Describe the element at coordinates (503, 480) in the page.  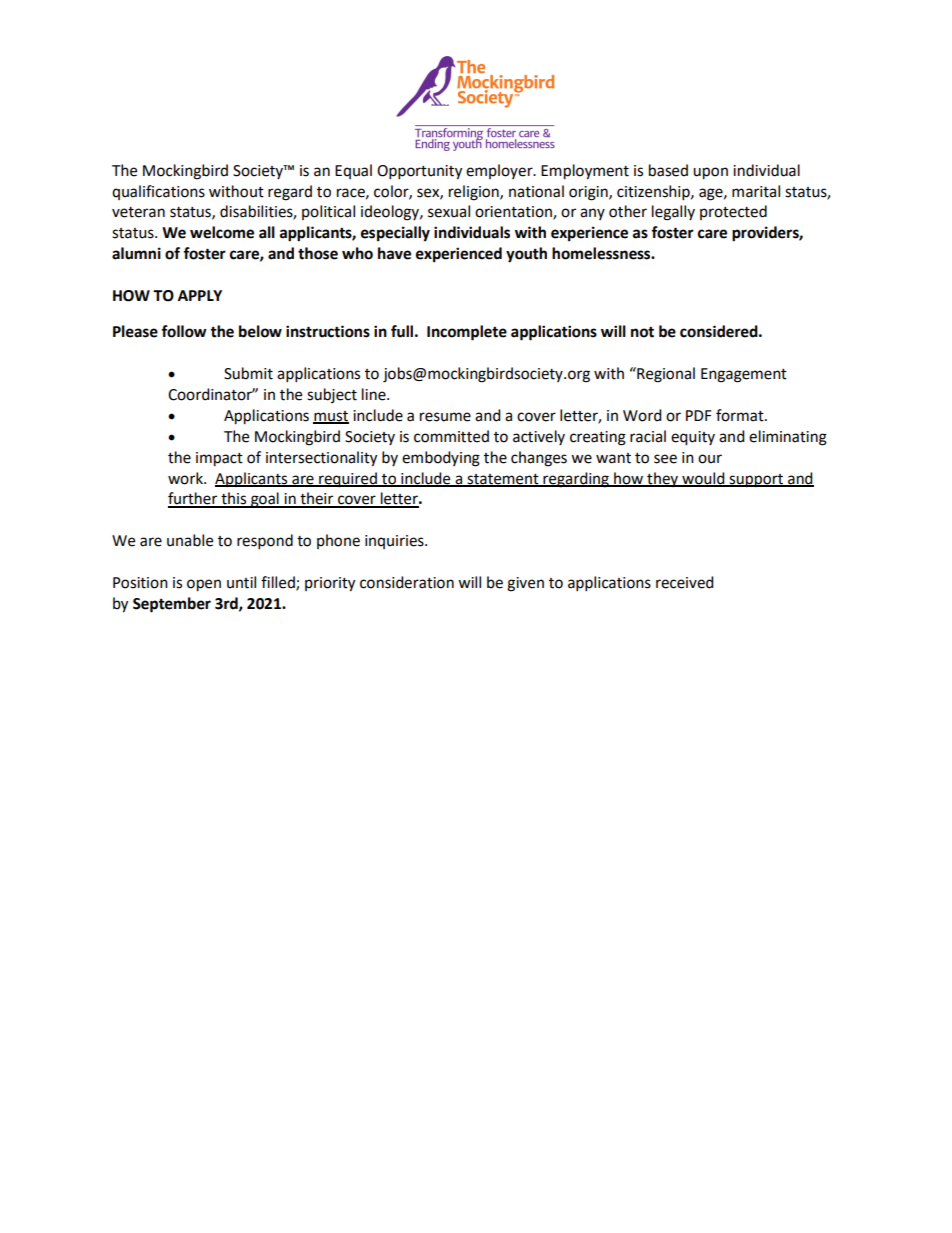
I see `statement` at that location.
